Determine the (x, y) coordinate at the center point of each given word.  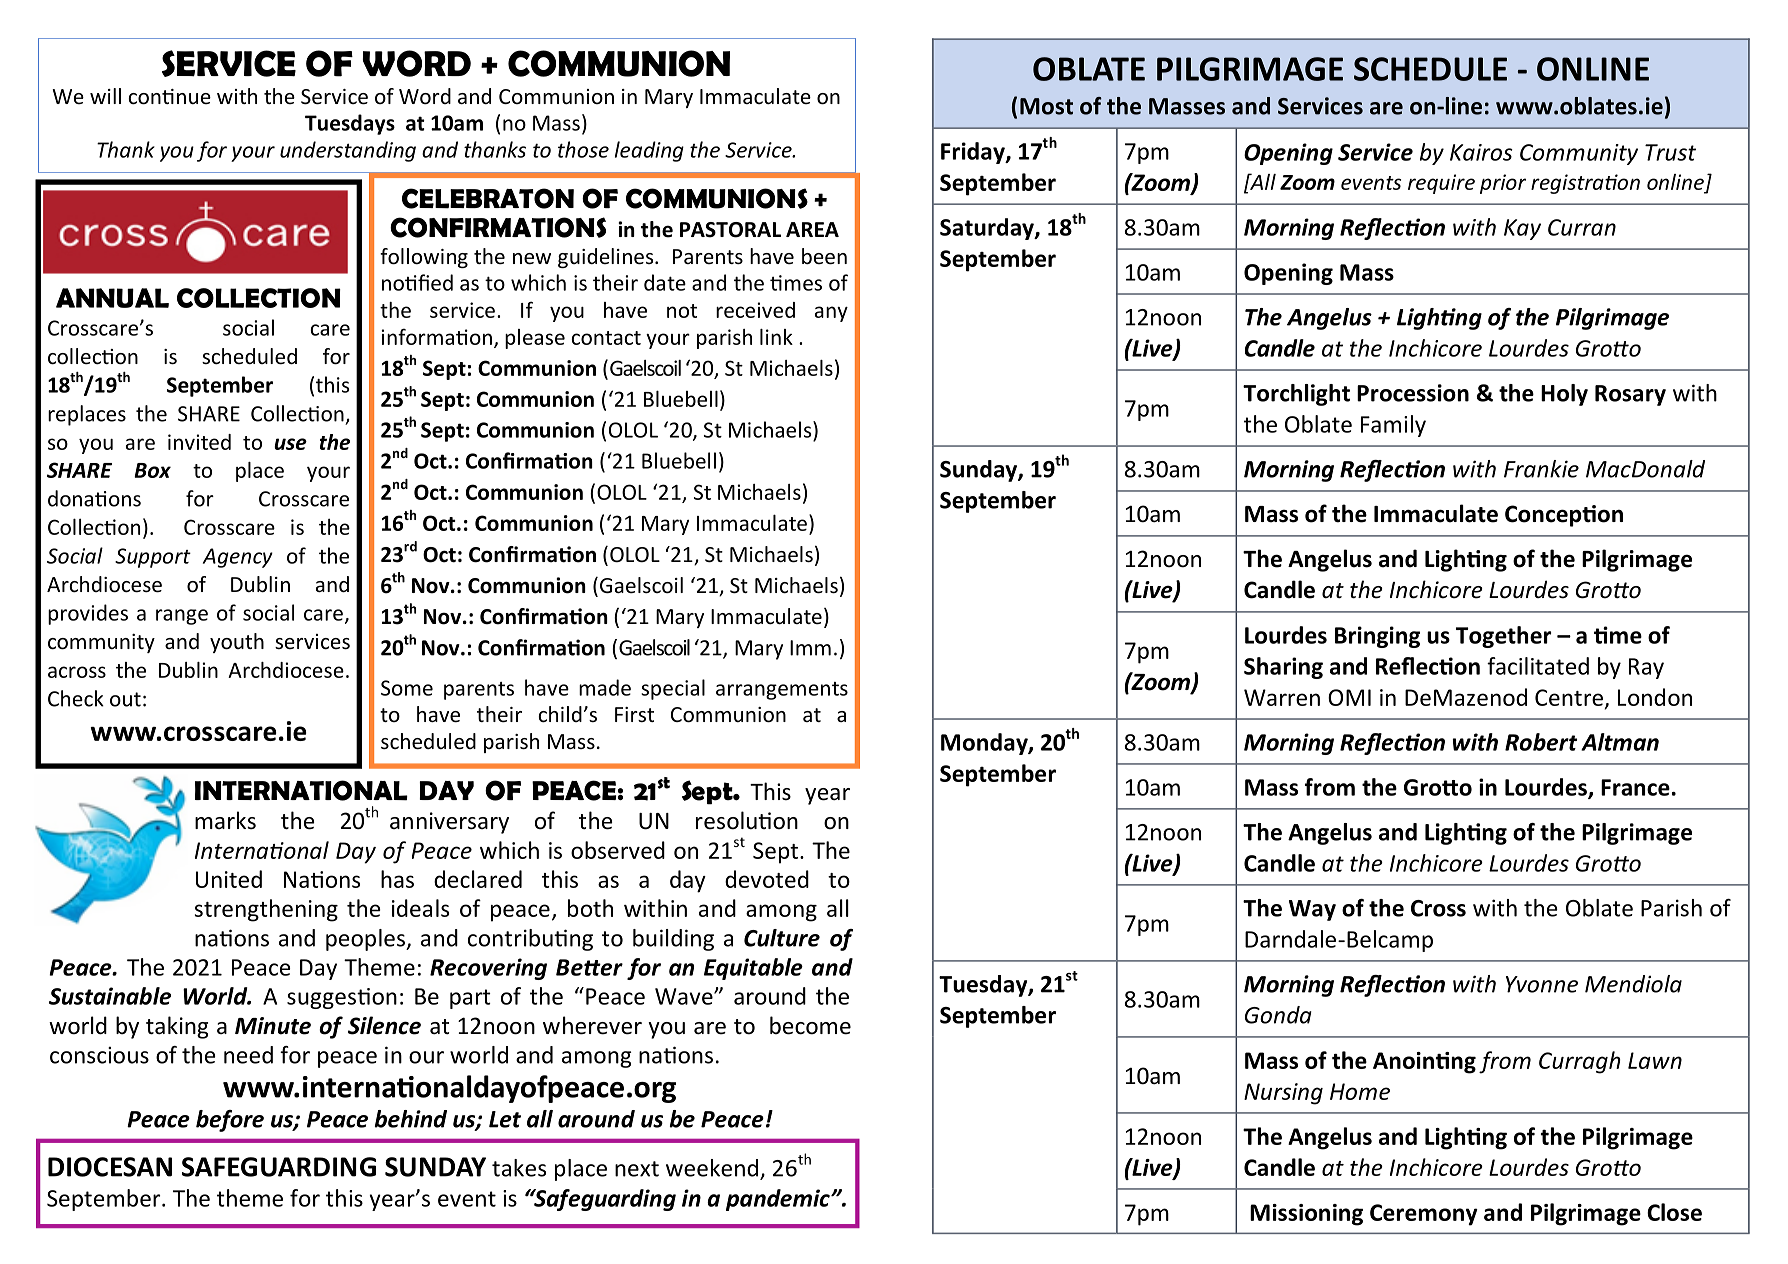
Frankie (1541, 469)
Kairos (1481, 152)
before (230, 1121)
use (290, 444)
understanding (348, 151)
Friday (974, 153)
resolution (747, 820)
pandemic (779, 1200)
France (1635, 787)
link (776, 337)
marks (225, 820)
